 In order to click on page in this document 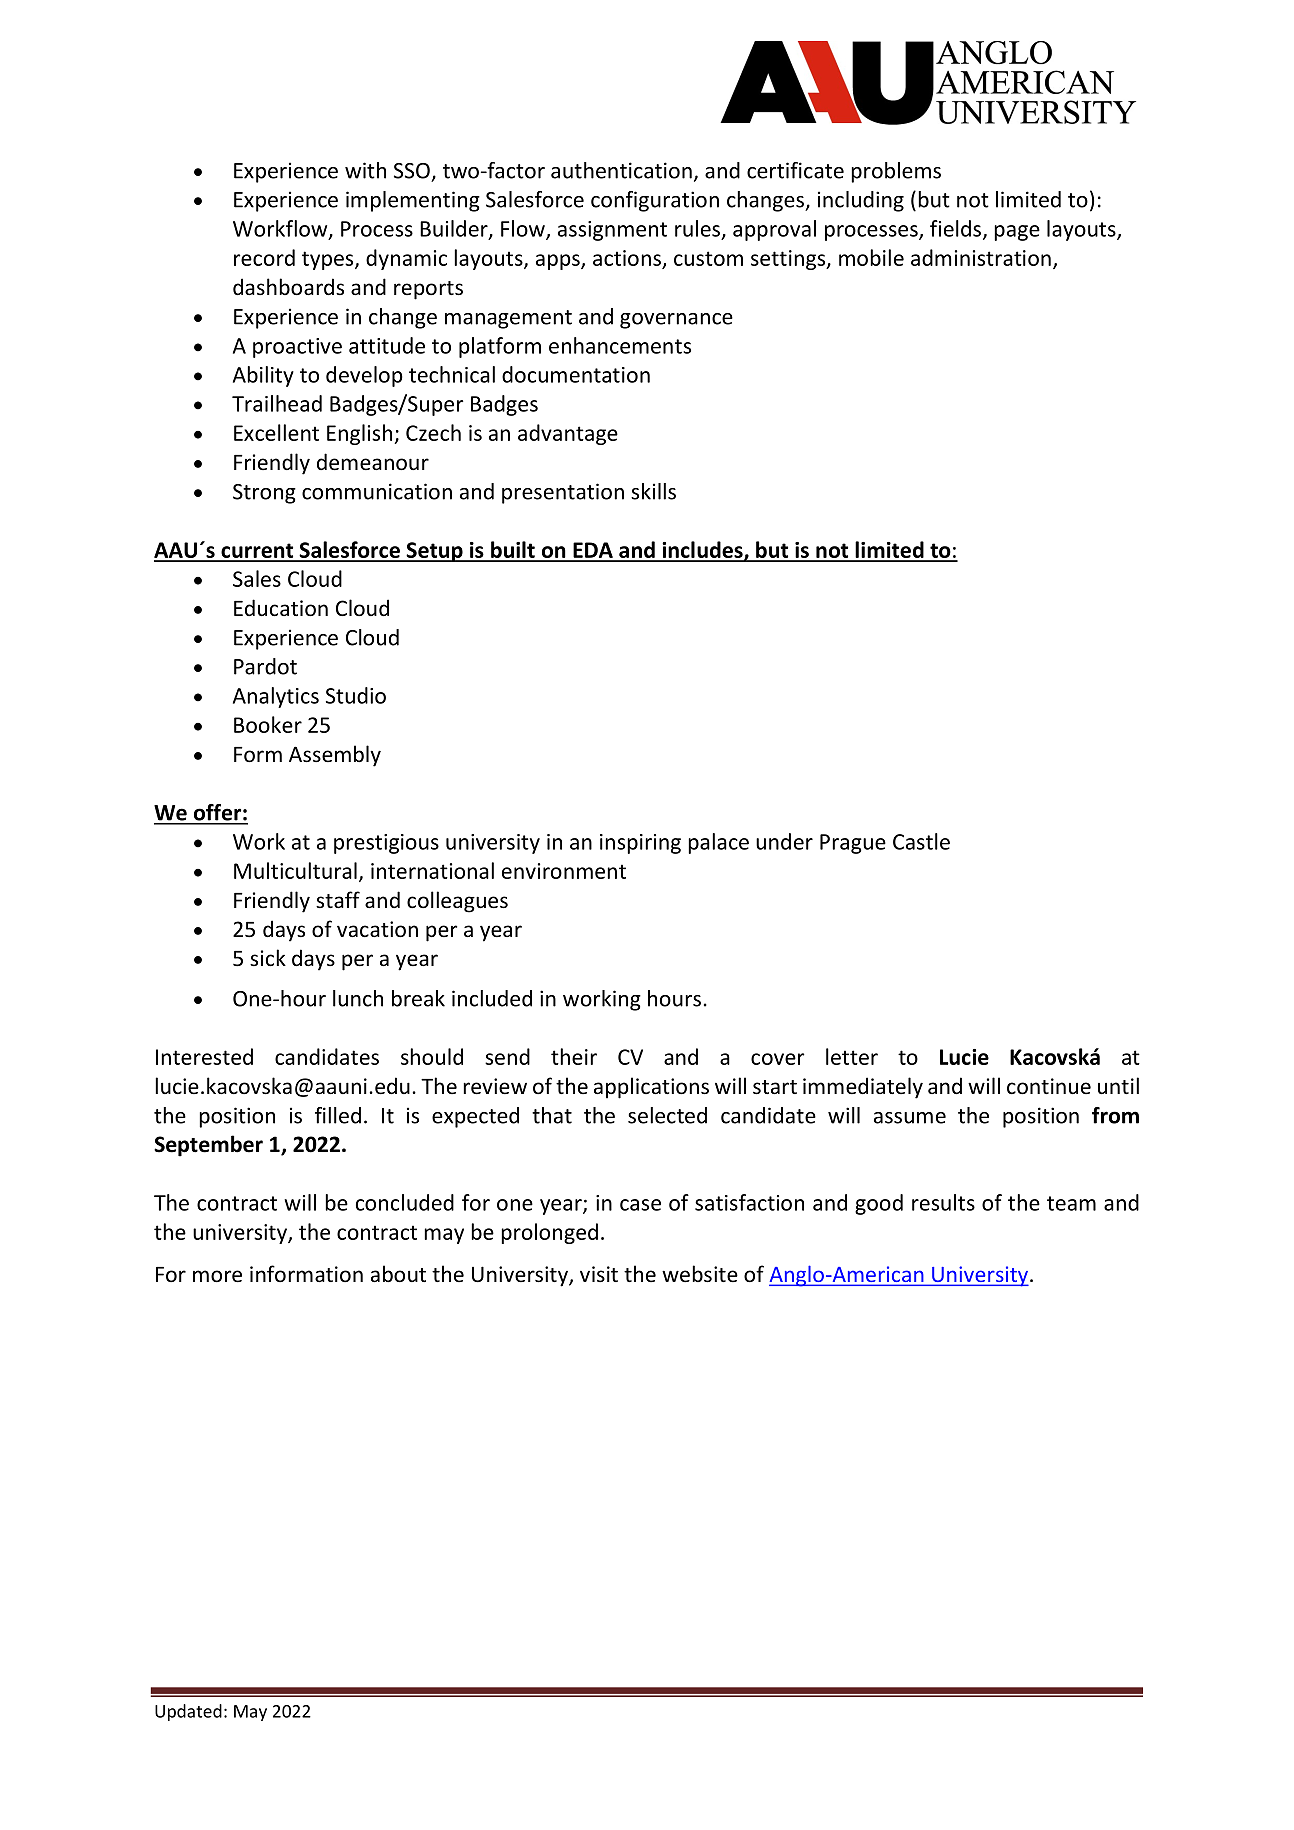, I will do `click(1017, 233)`.
